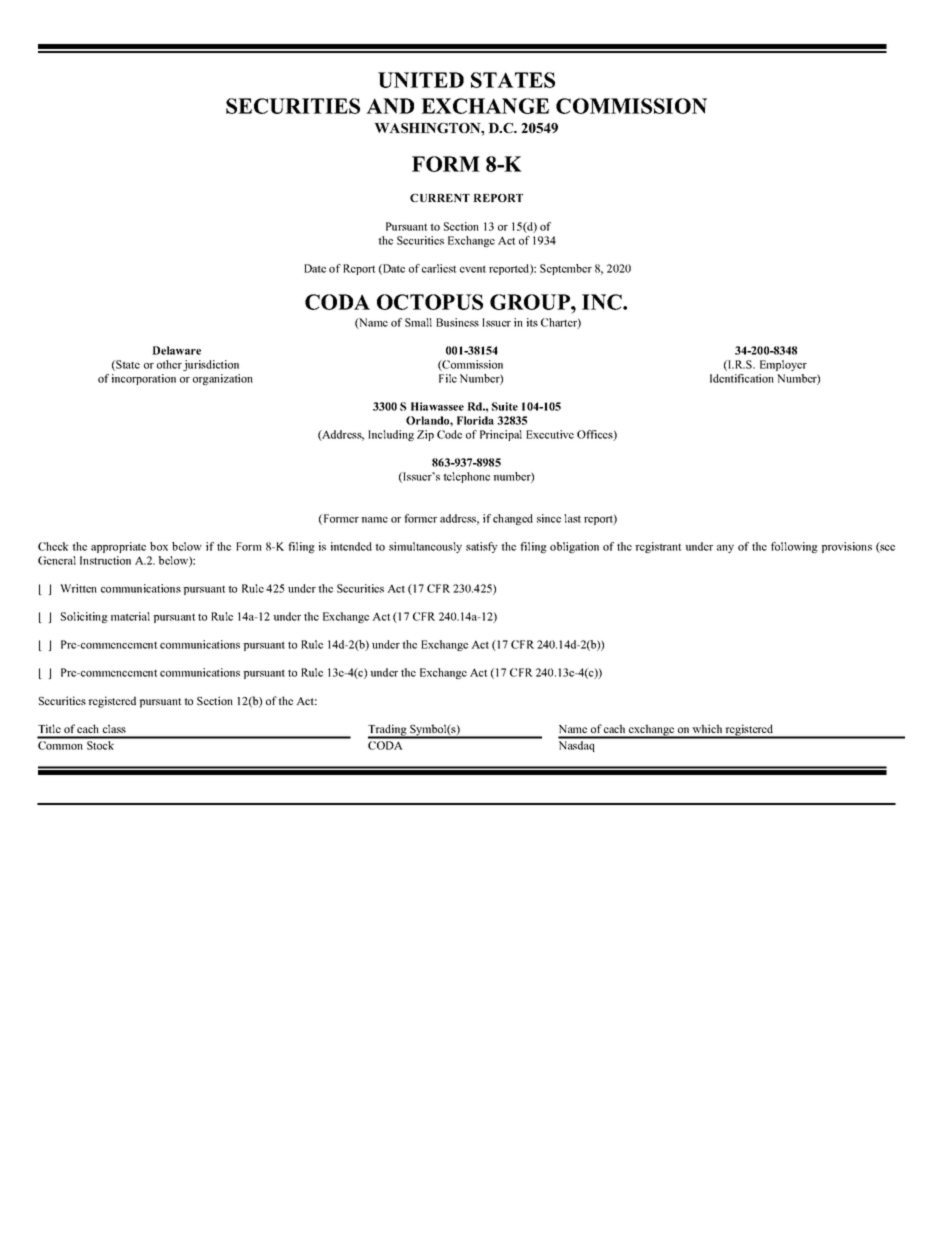 The width and height of the screenshot is (952, 1233). What do you see at coordinates (421, 80) in the screenshot?
I see `UNITED` at bounding box center [421, 80].
